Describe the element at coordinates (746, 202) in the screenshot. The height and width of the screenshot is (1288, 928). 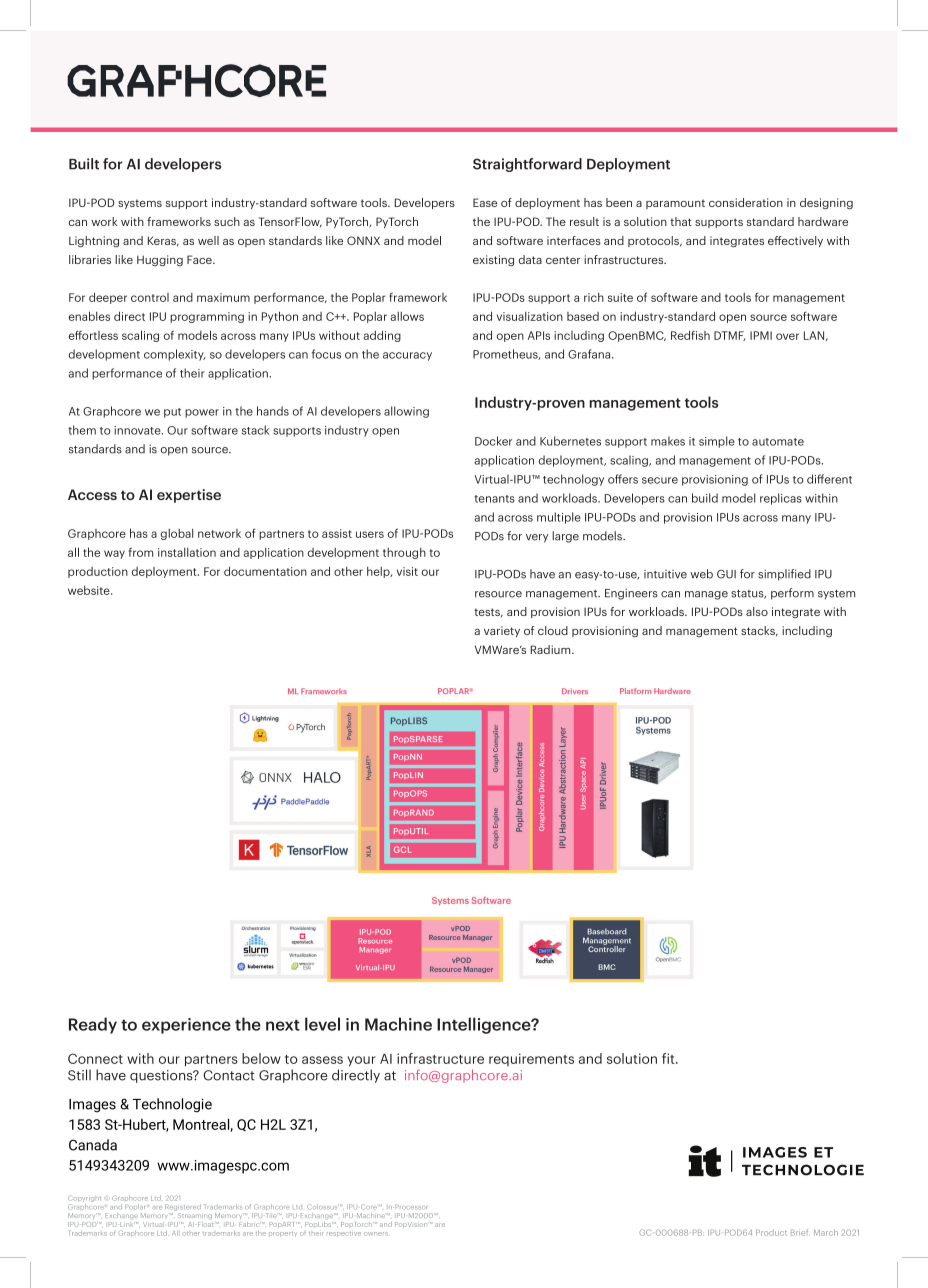
I see `consideration` at that location.
